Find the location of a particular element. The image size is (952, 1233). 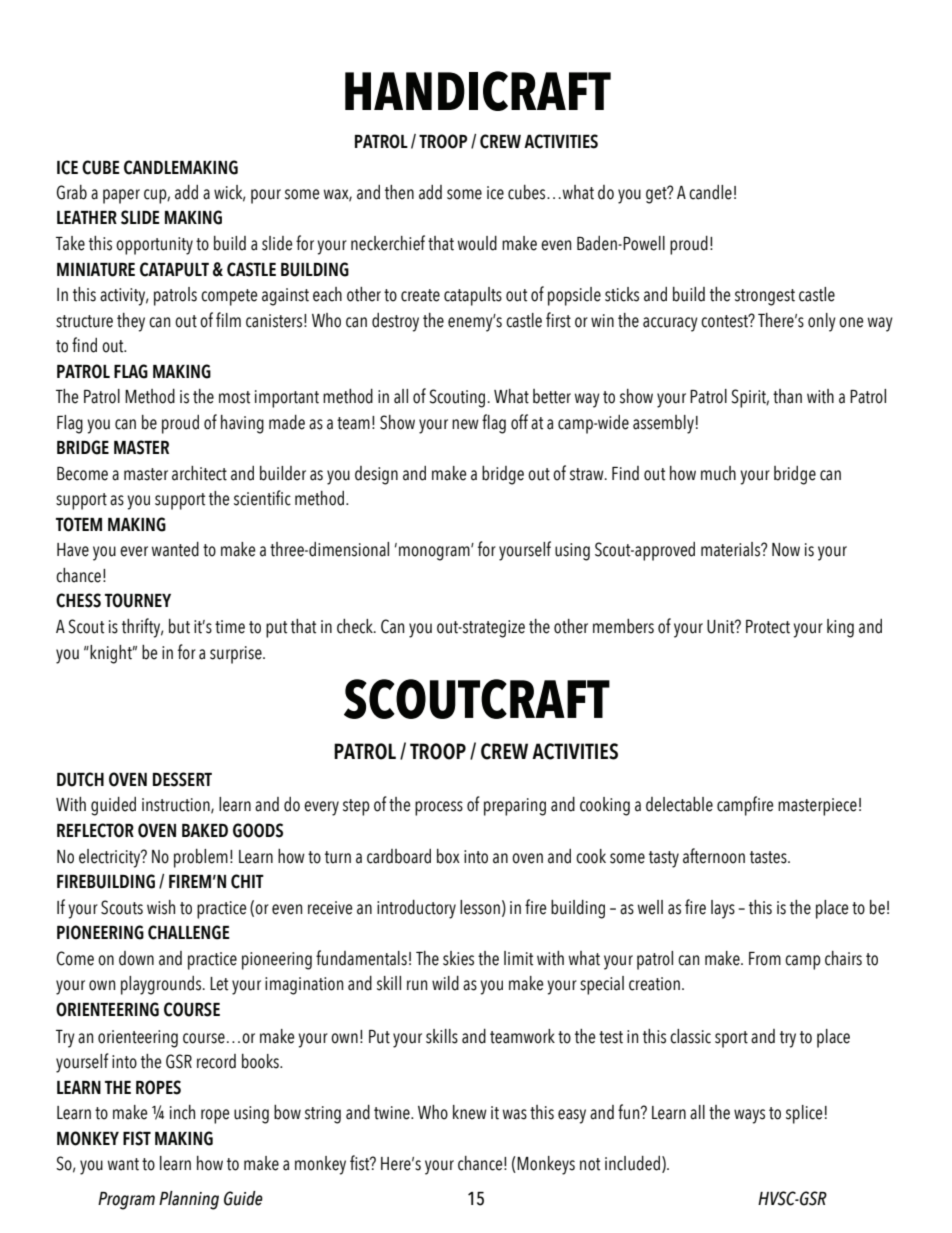

knew is located at coordinates (470, 1112).
